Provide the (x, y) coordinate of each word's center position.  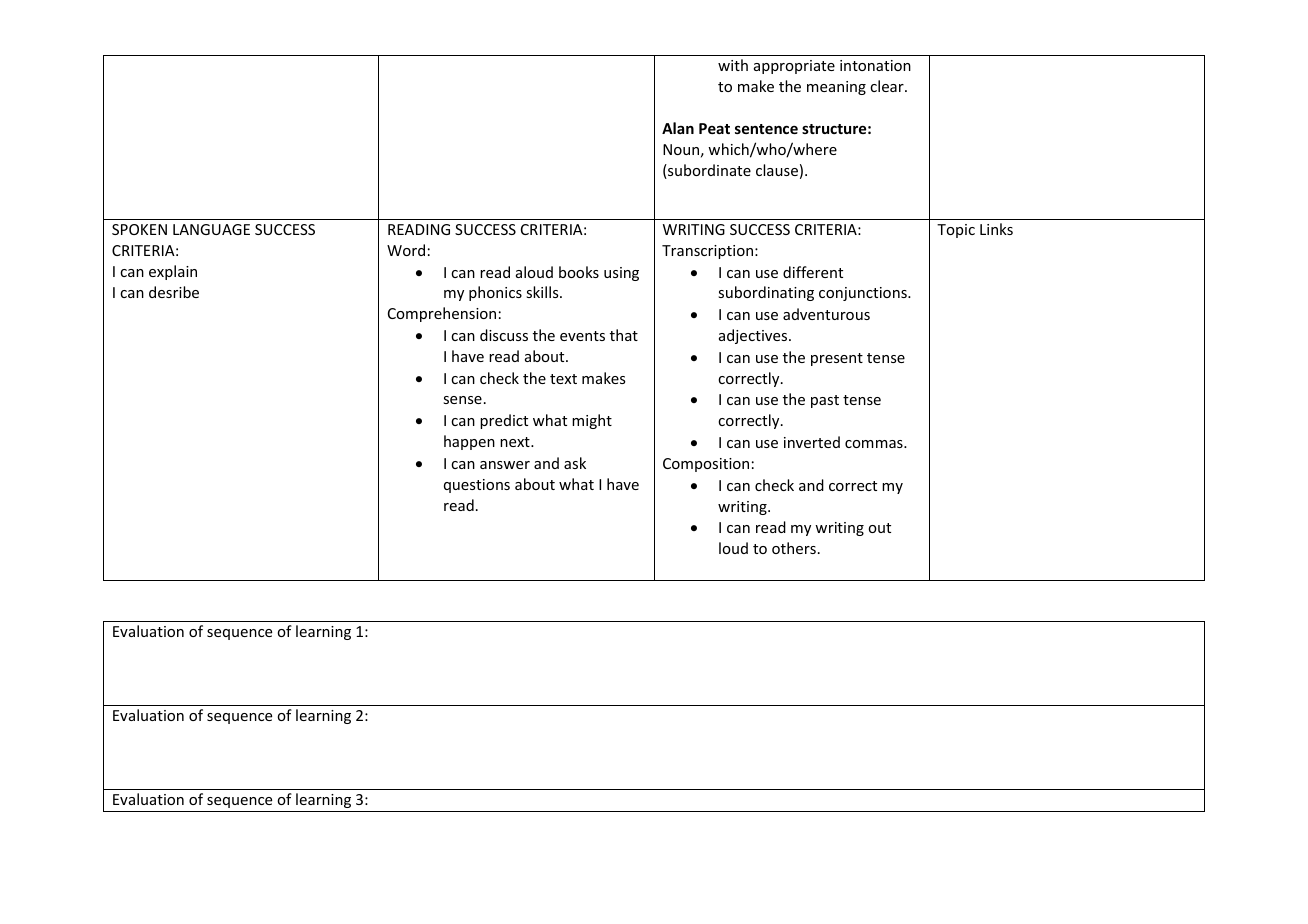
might (592, 421)
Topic (956, 231)
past (825, 401)
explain (173, 272)
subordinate (708, 171)
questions (477, 486)
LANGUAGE (211, 229)
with (733, 65)
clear (888, 86)
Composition (706, 465)
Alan (678, 128)
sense (462, 400)
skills (543, 292)
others (794, 548)
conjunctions (864, 294)
